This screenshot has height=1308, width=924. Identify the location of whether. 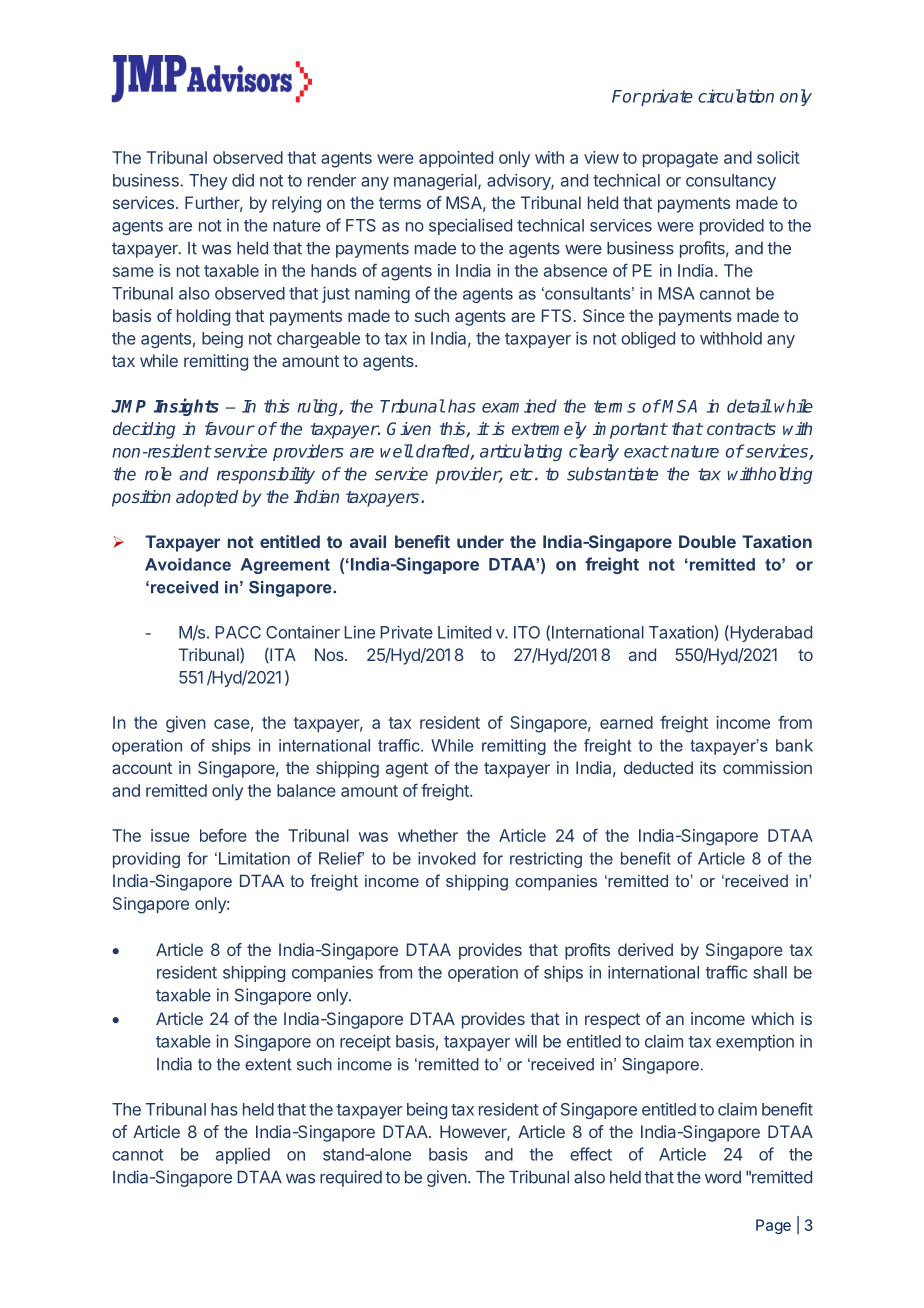
(428, 835).
